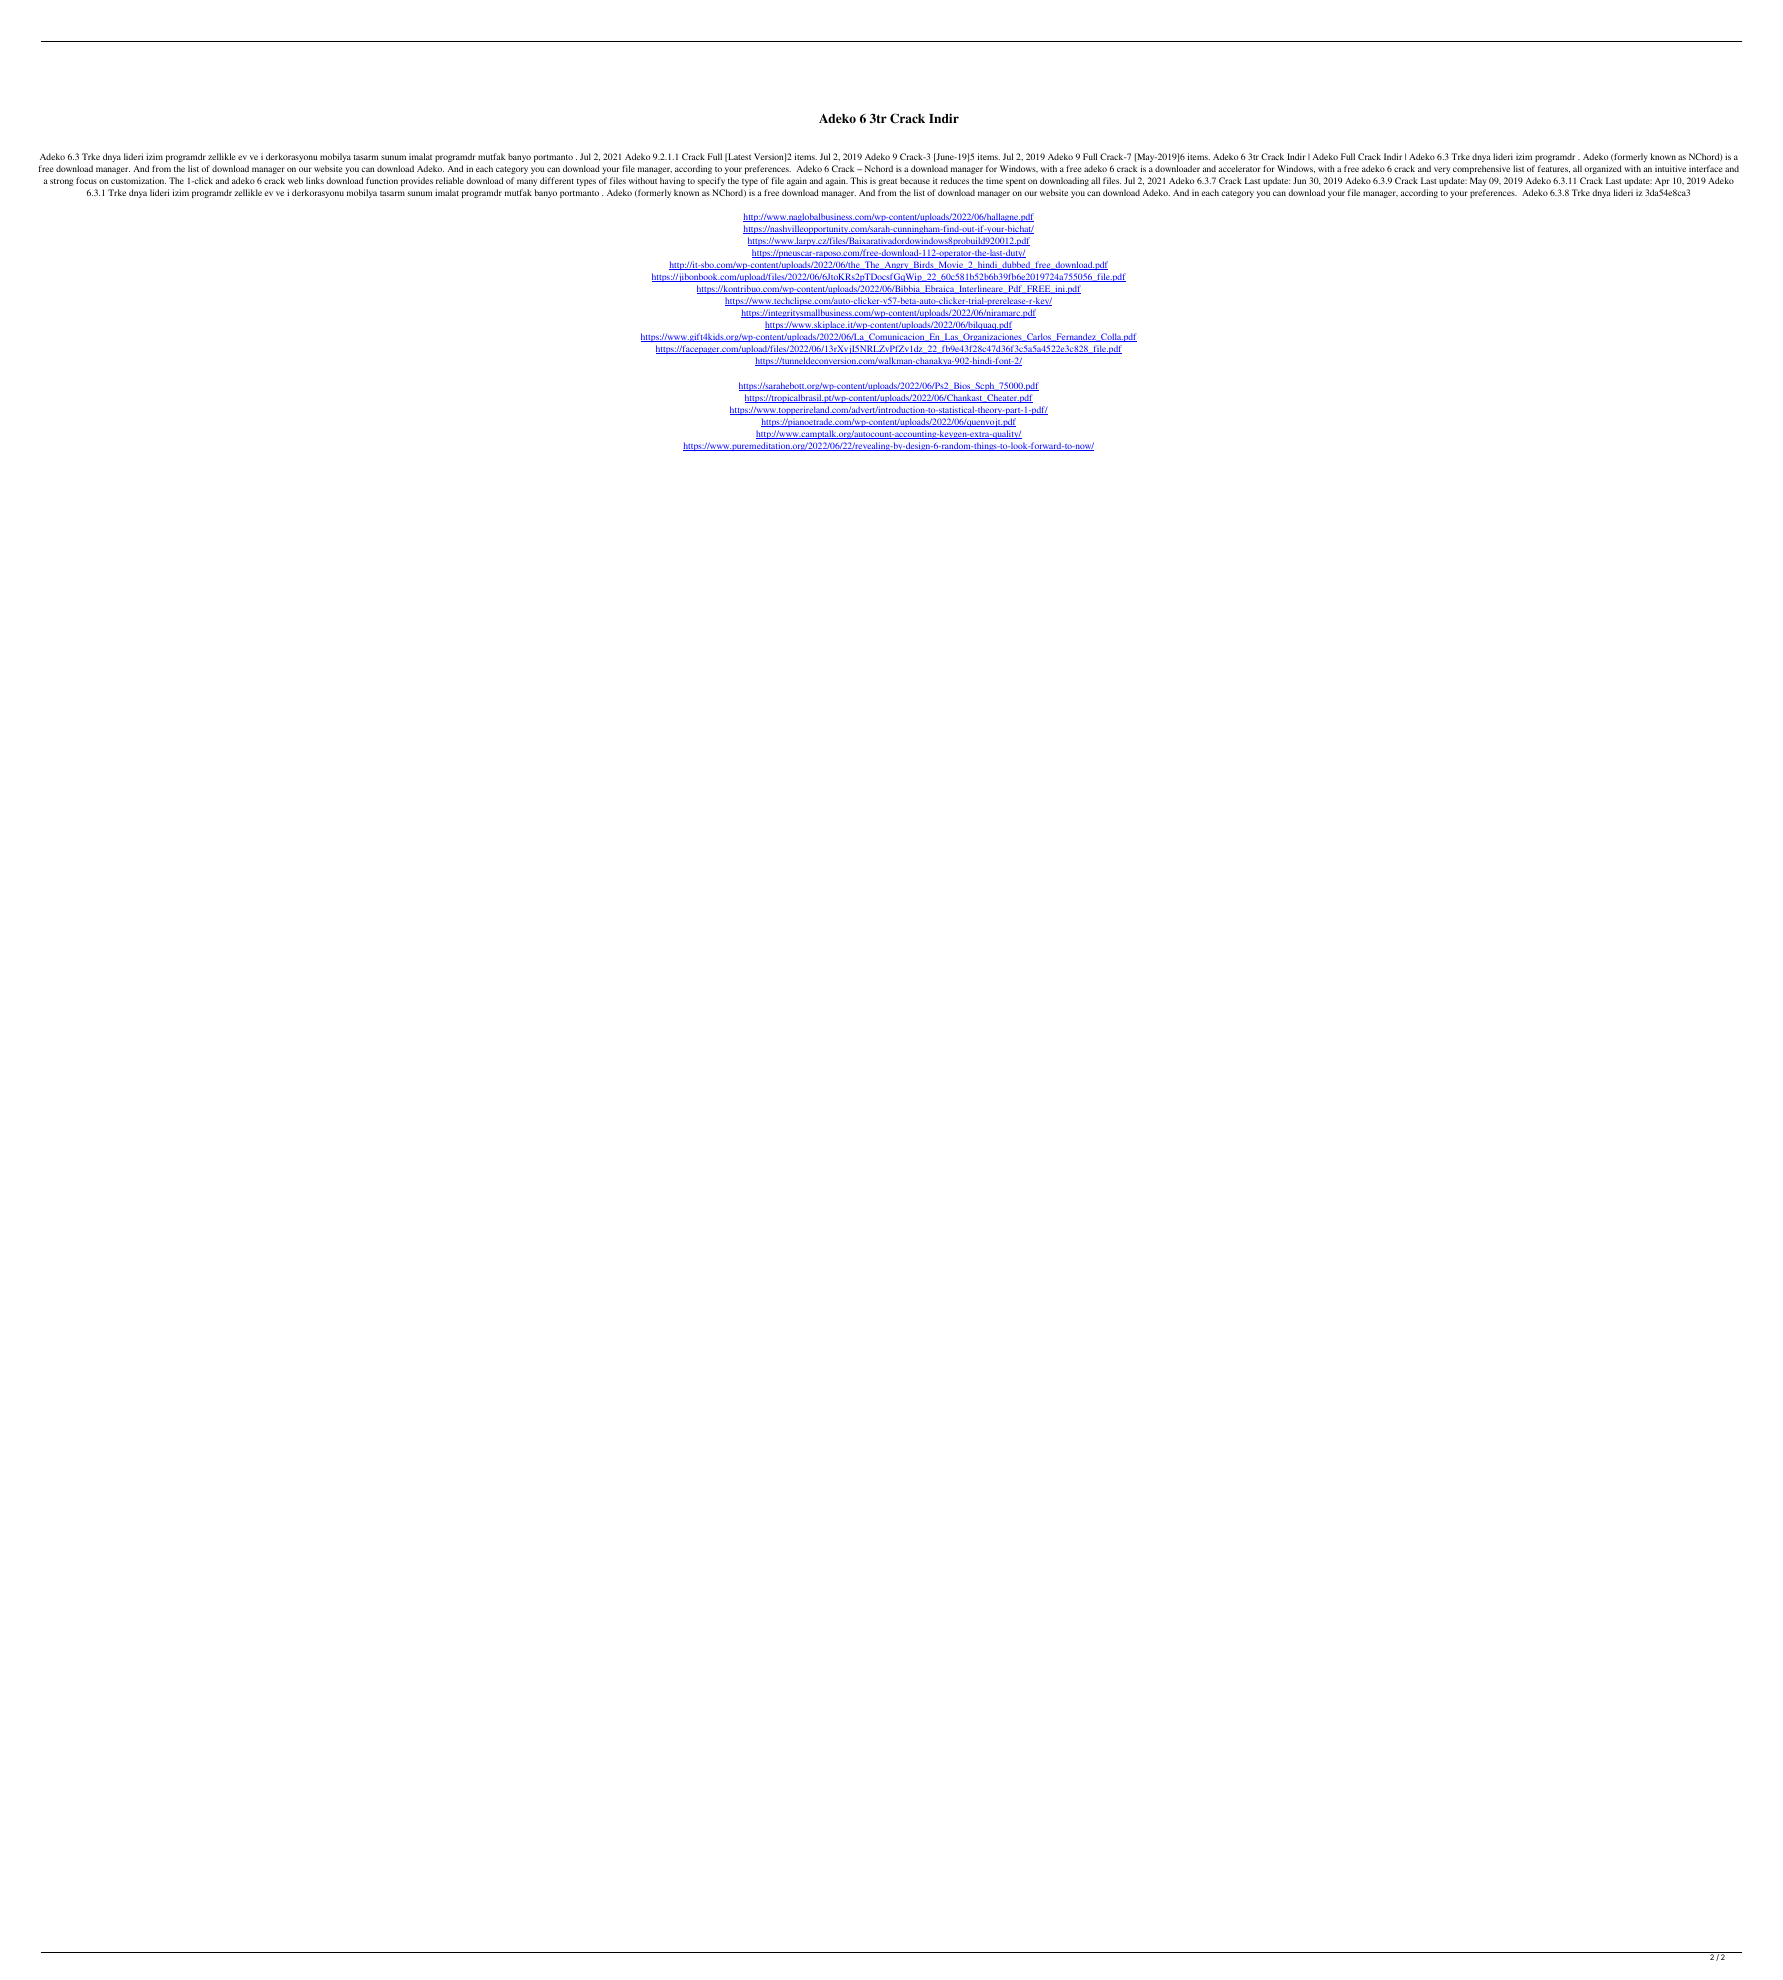  What do you see at coordinates (1603, 169) in the screenshot?
I see `organized` at bounding box center [1603, 169].
